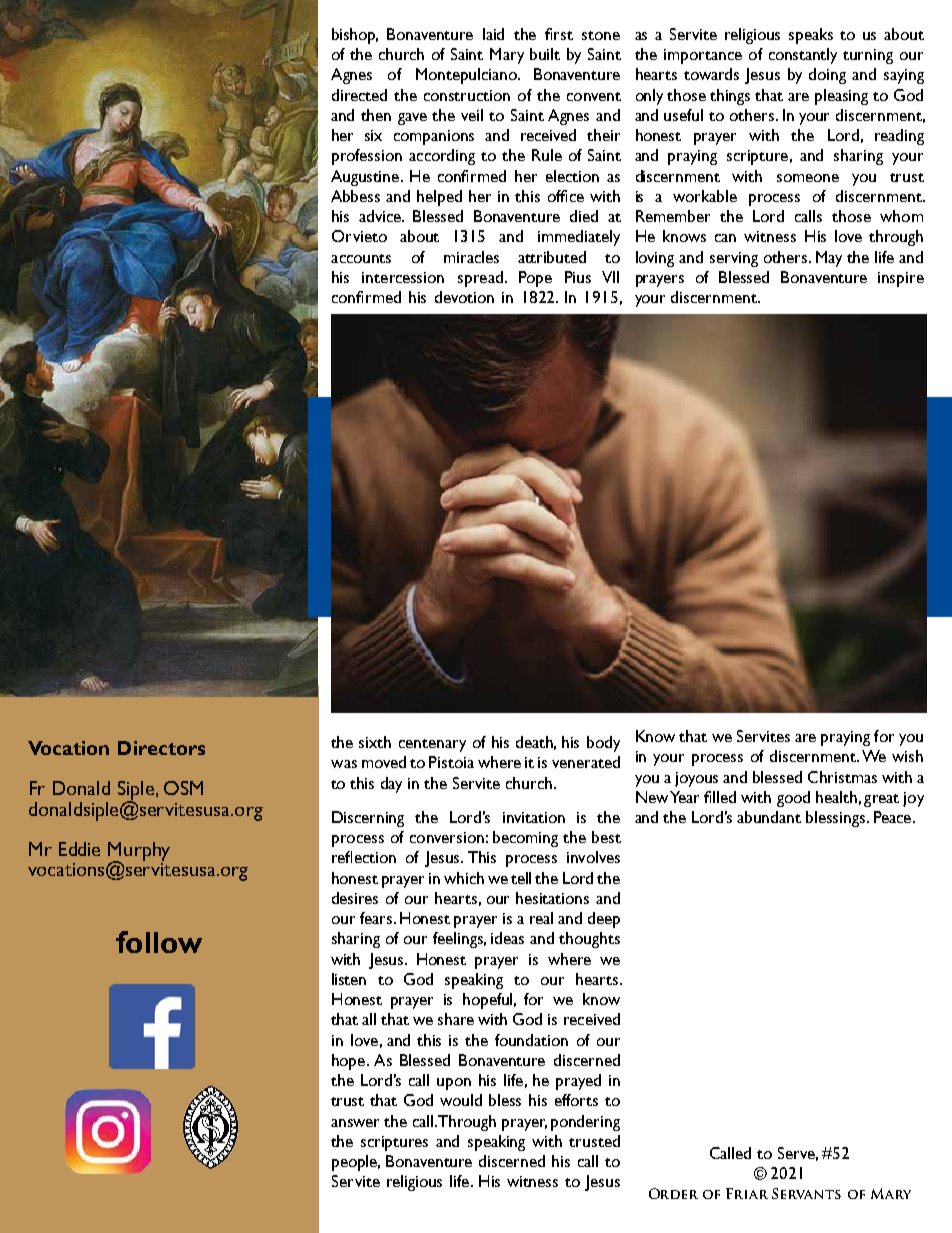 The image size is (952, 1233). Describe the element at coordinates (907, 756) in the screenshot. I see `wish` at that location.
